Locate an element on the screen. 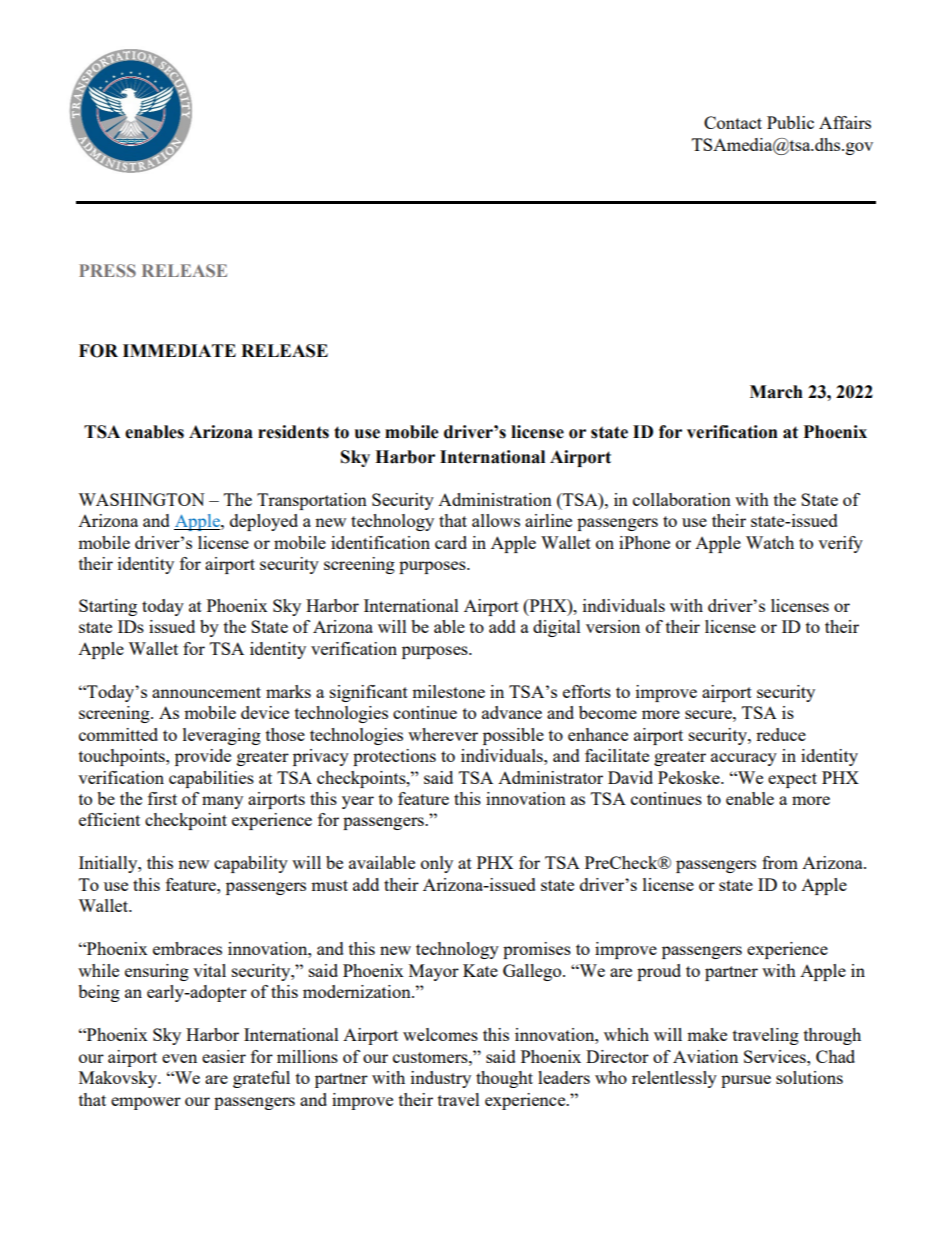  residents is located at coordinates (293, 432).
